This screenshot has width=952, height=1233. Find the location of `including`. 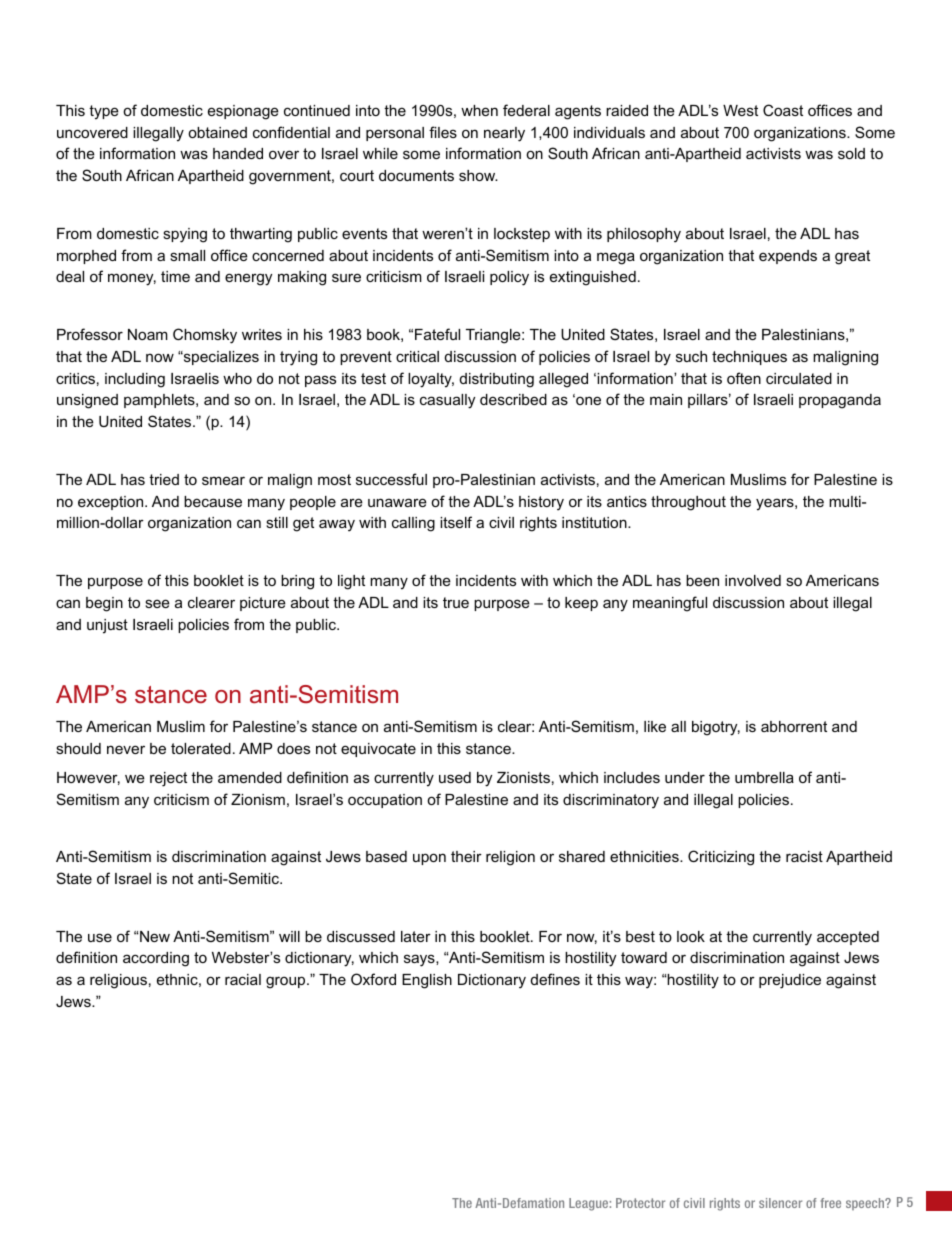

including is located at coordinates (135, 380).
